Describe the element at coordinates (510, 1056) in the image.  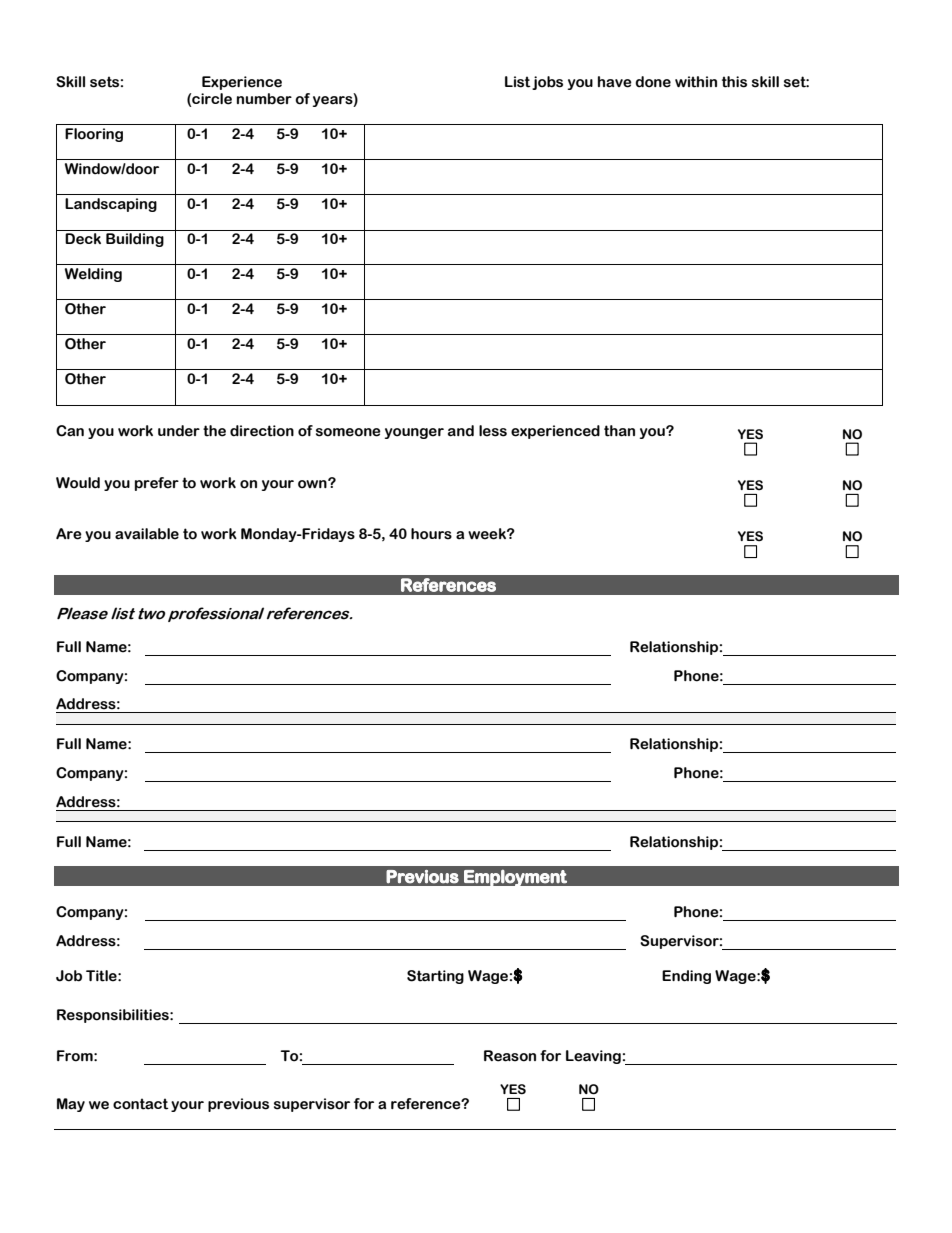
I see `Reason` at that location.
